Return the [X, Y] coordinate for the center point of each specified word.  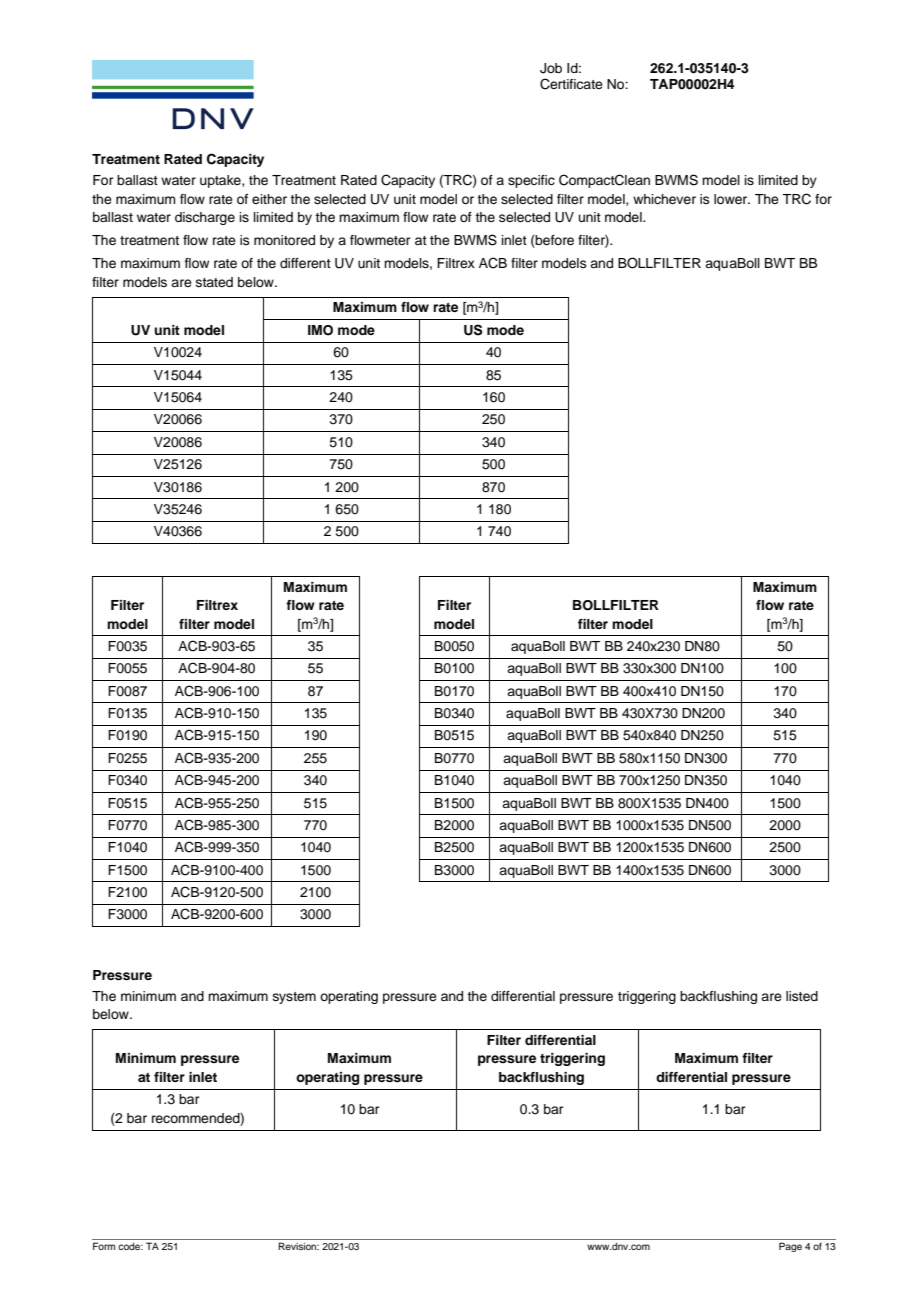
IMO [320, 330]
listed [802, 996]
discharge [205, 218]
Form [104, 1246]
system [294, 998]
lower [732, 199]
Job [551, 68]
